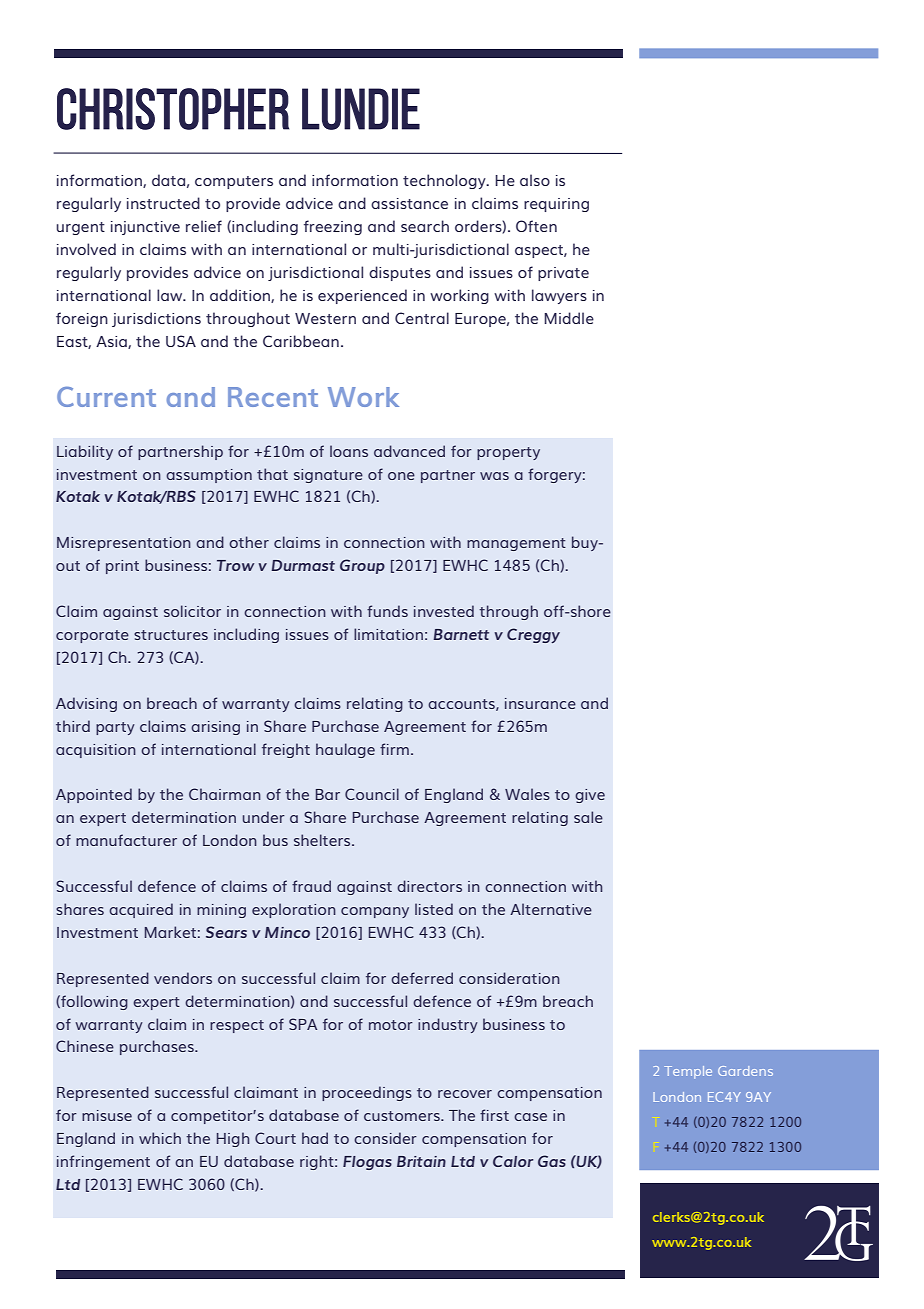 The height and width of the screenshot is (1309, 924). I want to click on Christopher, so click(173, 109).
